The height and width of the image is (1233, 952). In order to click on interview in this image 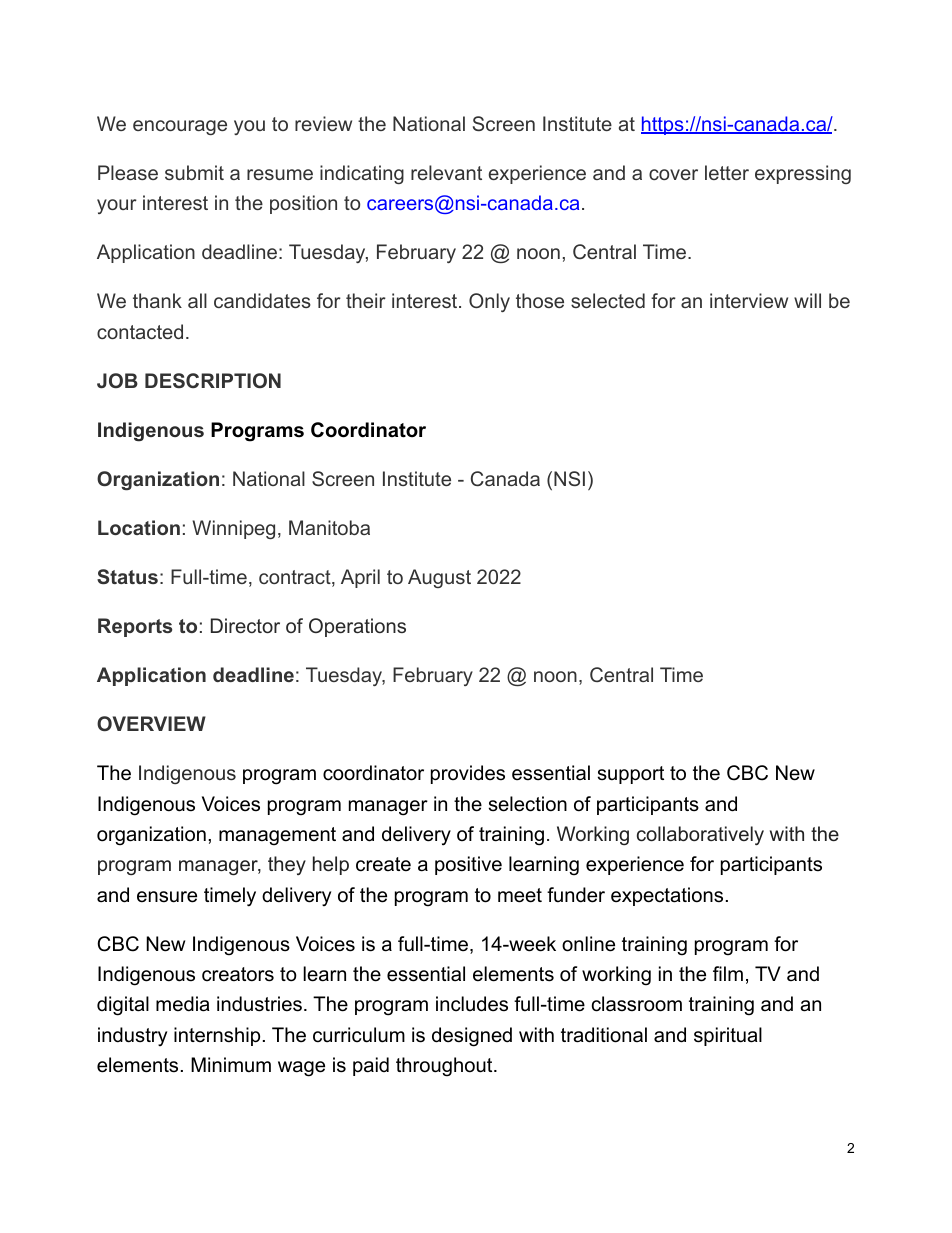, I will do `click(749, 300)`.
